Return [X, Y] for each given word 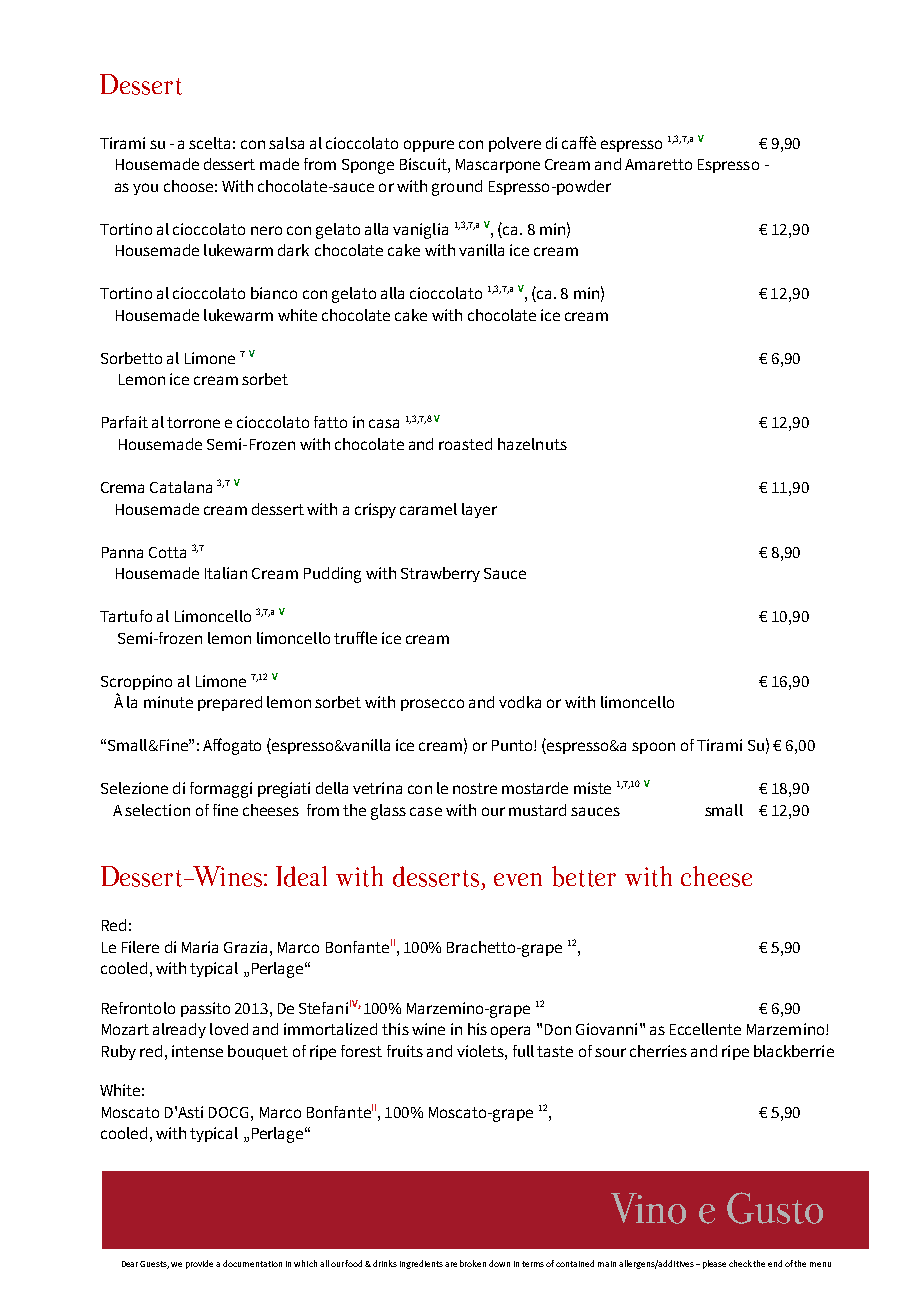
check [741, 1263]
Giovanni [606, 1029]
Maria [200, 947]
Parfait [125, 422]
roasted [465, 444]
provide [199, 1264]
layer [479, 510]
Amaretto [658, 164]
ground [457, 188]
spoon [653, 748]
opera [510, 1032]
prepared [230, 703]
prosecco [432, 705]
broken [473, 1263]
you [145, 189]
